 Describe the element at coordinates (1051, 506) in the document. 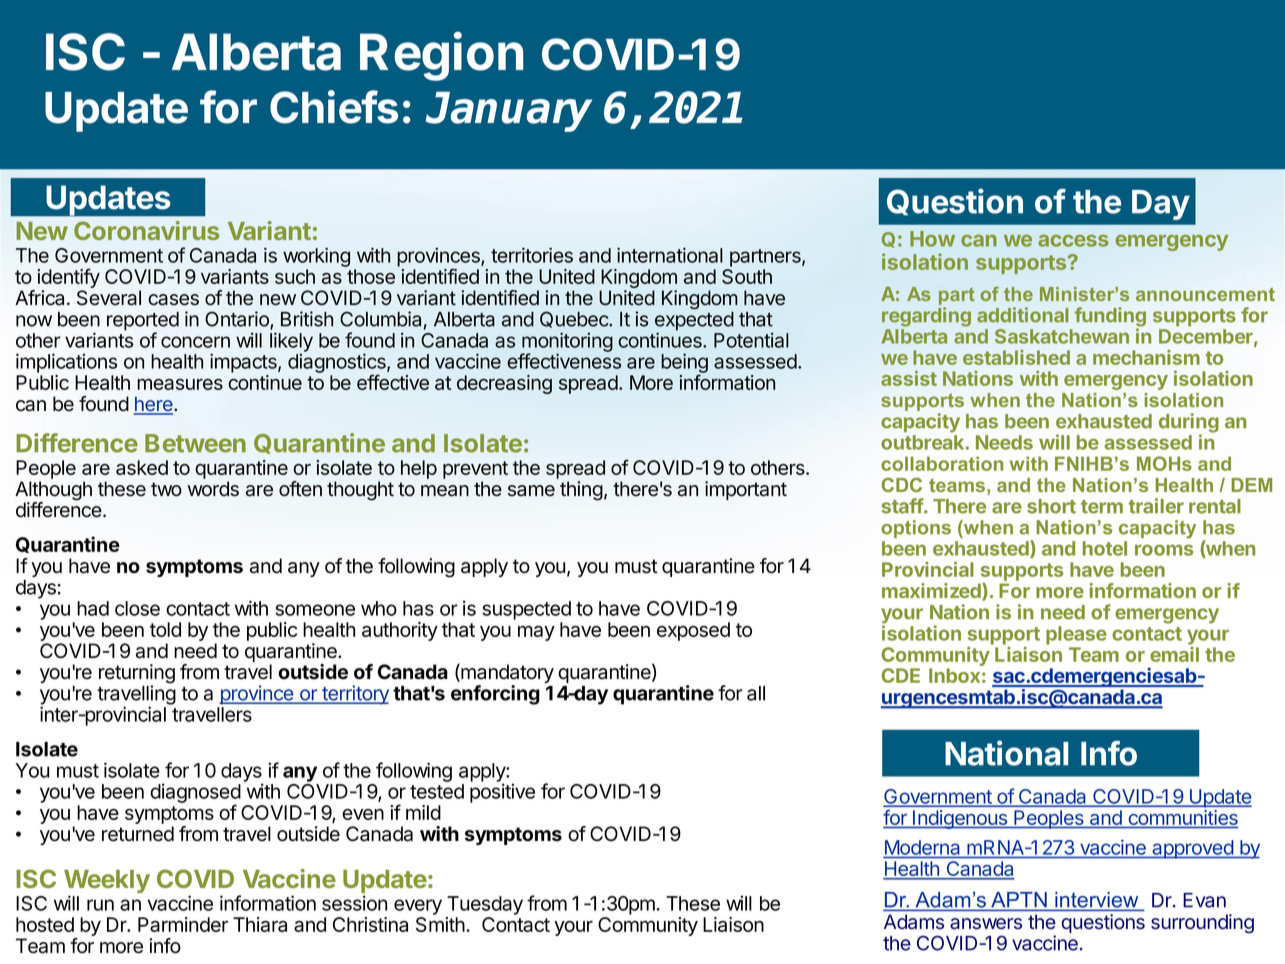

I see `short` at that location.
